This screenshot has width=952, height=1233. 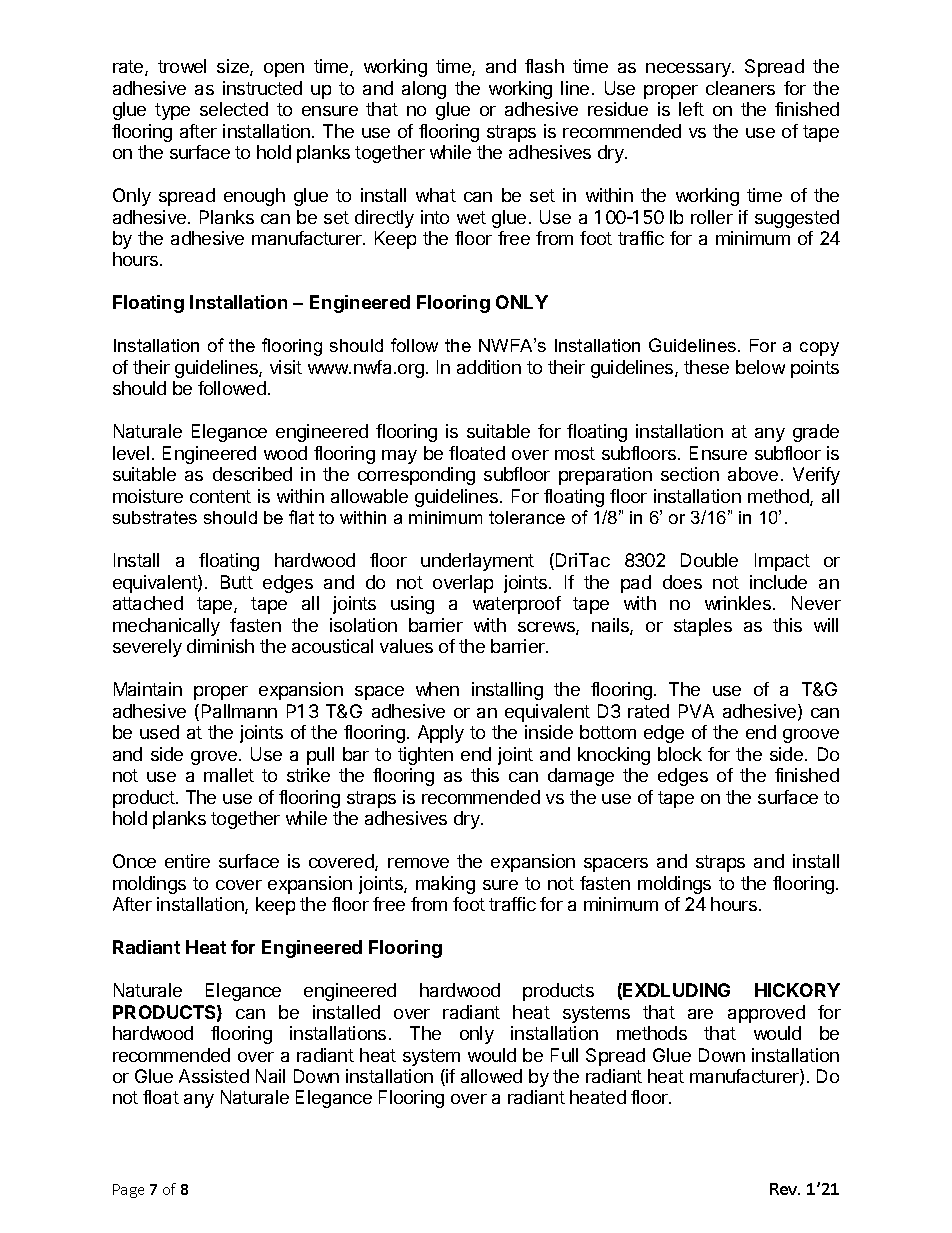 What do you see at coordinates (680, 754) in the screenshot?
I see `block` at bounding box center [680, 754].
